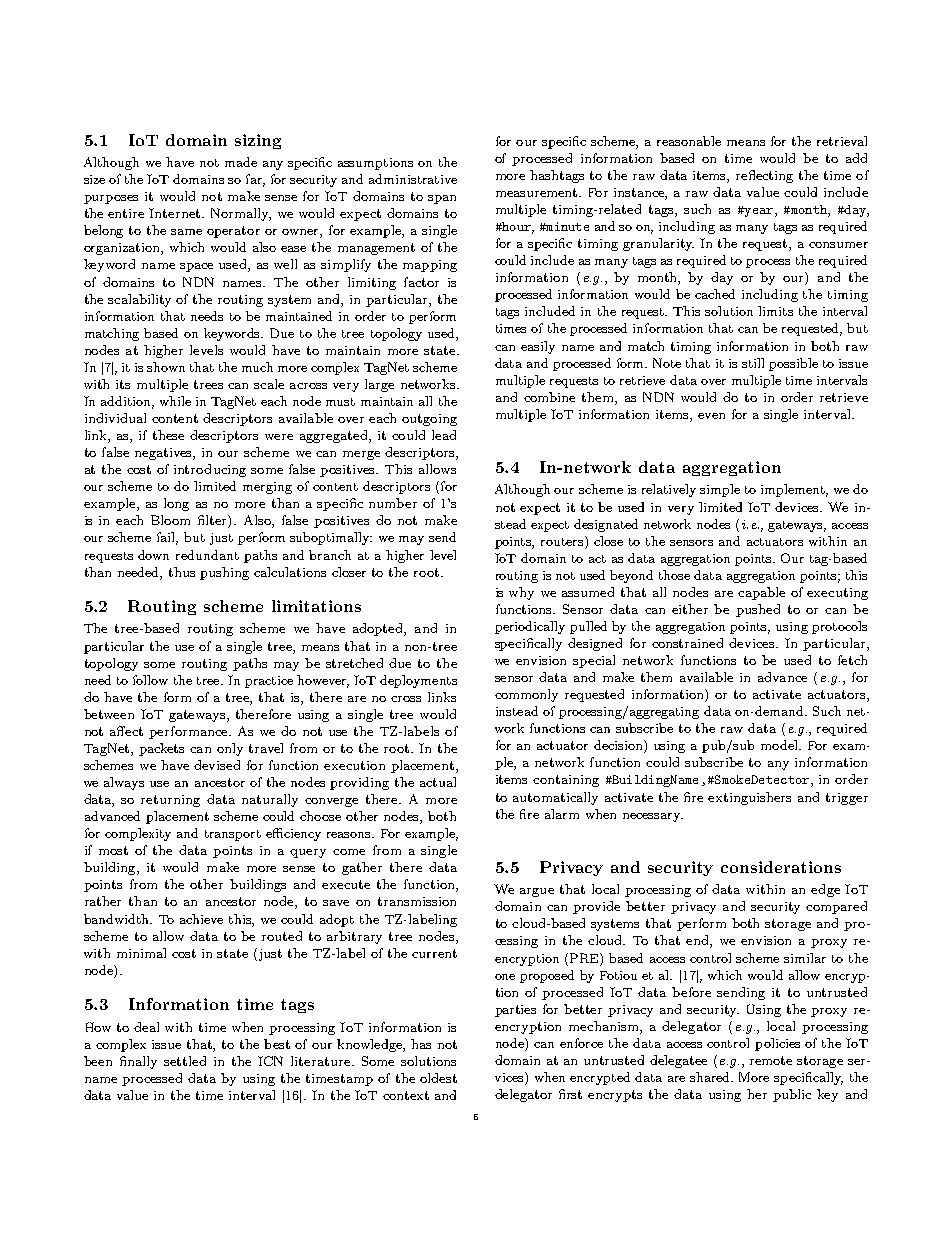  I want to click on made, so click(241, 162).
